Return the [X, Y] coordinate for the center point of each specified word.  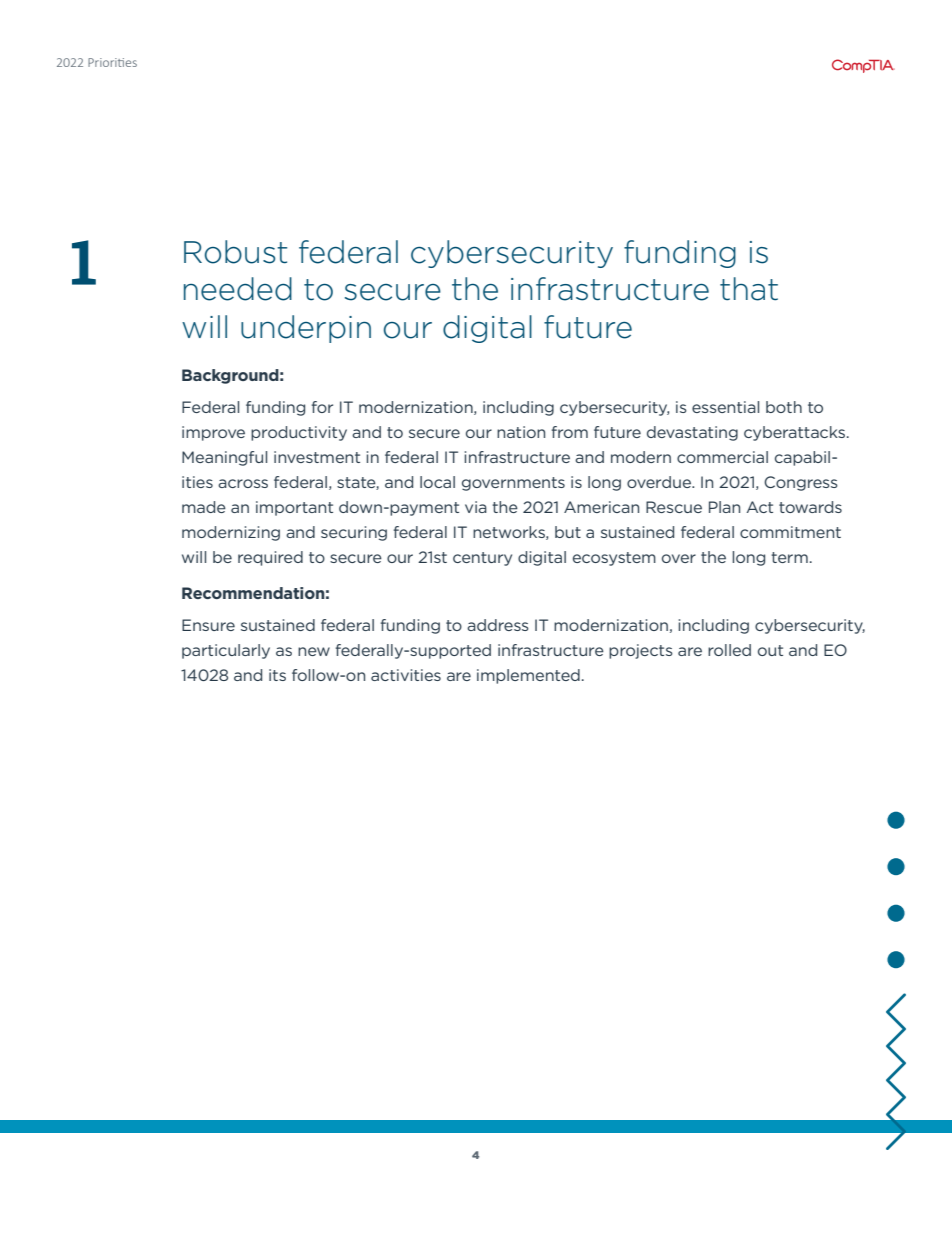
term [789, 557]
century [482, 559]
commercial [722, 457]
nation [521, 432]
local [437, 482]
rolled [729, 650]
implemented [528, 676]
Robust [235, 252]
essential [725, 407]
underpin [306, 329]
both [784, 407]
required [270, 558]
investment [317, 457]
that [749, 289]
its [277, 675]
